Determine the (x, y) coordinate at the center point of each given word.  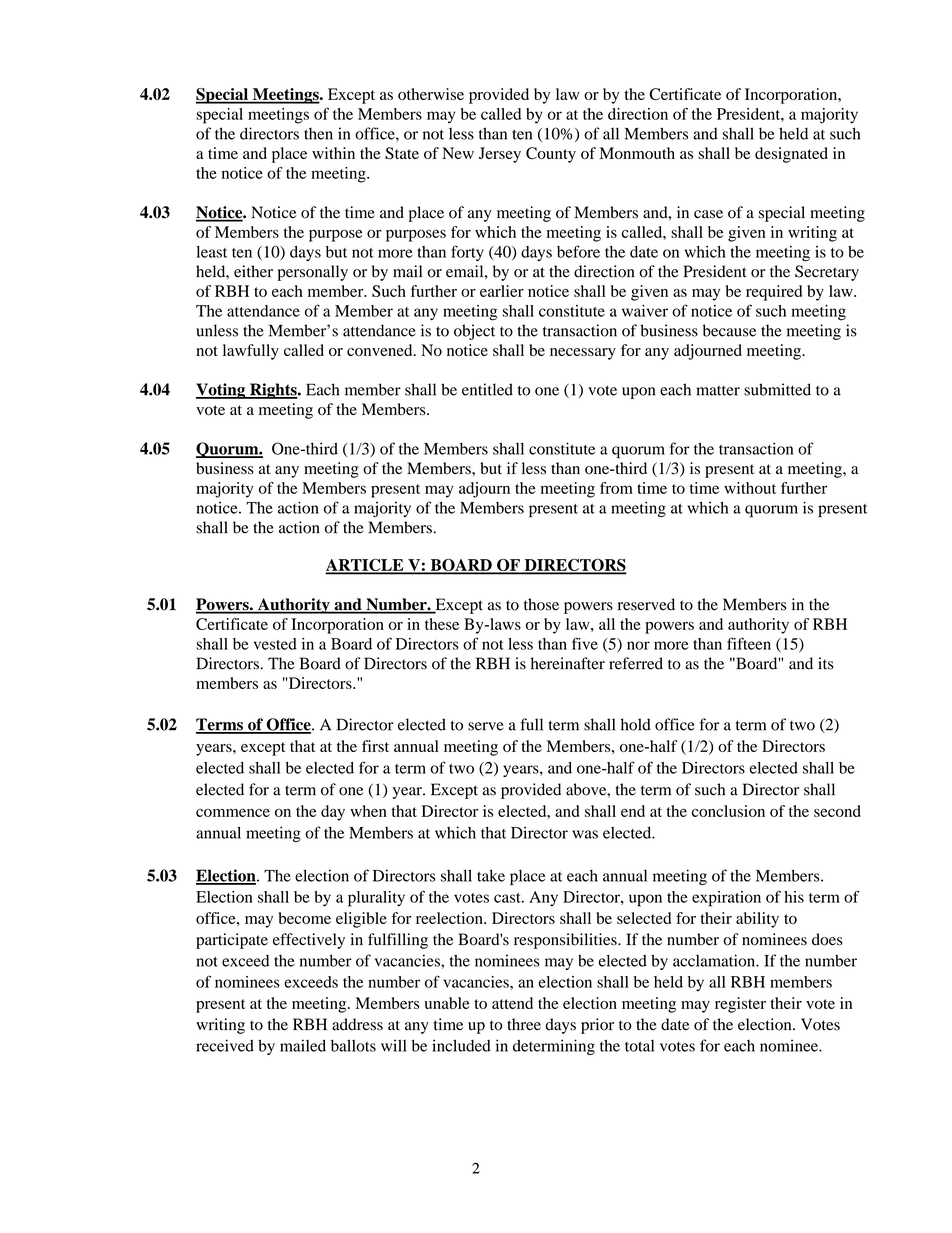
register (740, 1005)
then (318, 133)
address (357, 1024)
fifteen (749, 643)
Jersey (500, 155)
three (524, 1024)
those (541, 604)
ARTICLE (365, 566)
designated (791, 155)
